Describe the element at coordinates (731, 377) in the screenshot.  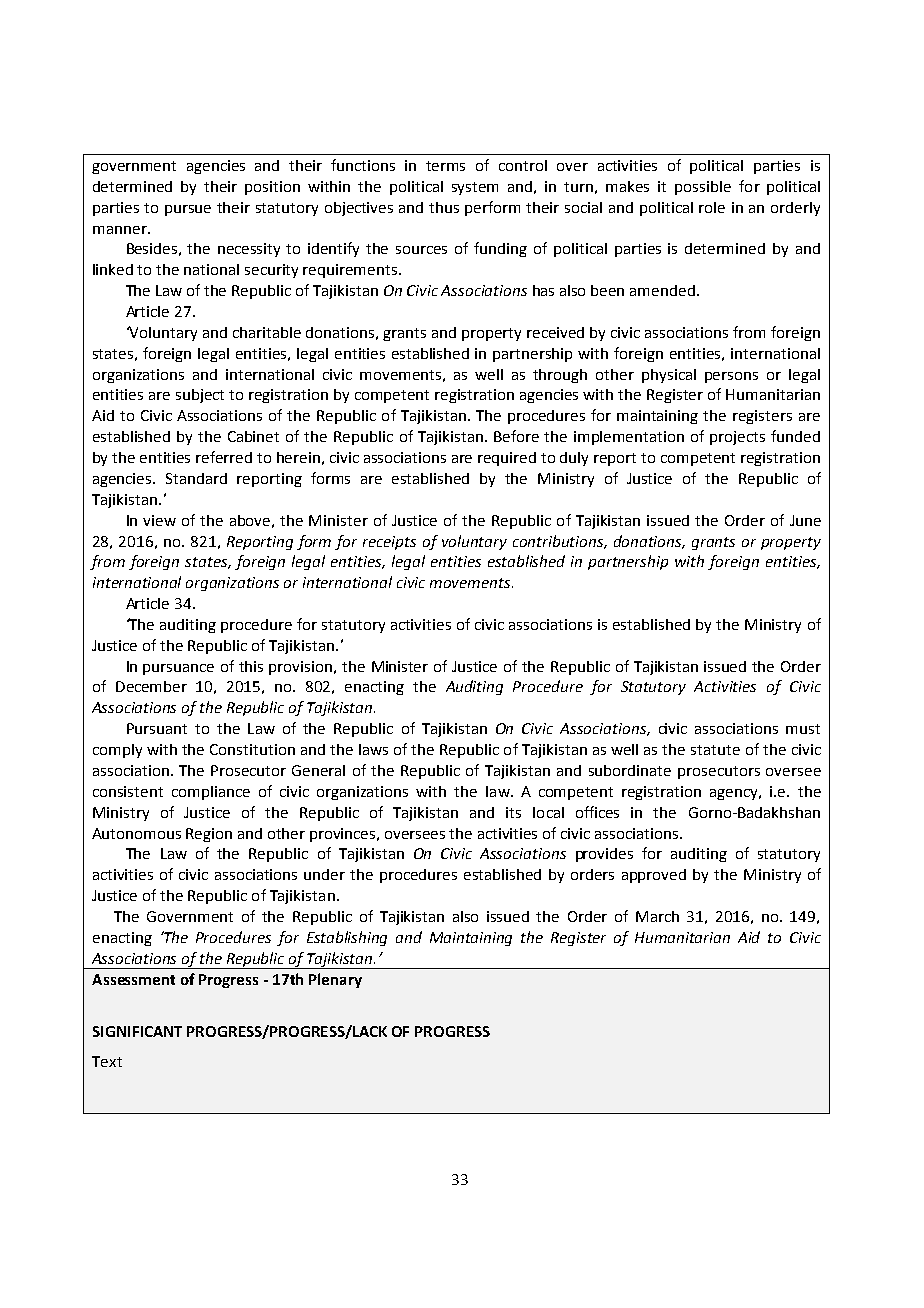
I see `persons` at that location.
